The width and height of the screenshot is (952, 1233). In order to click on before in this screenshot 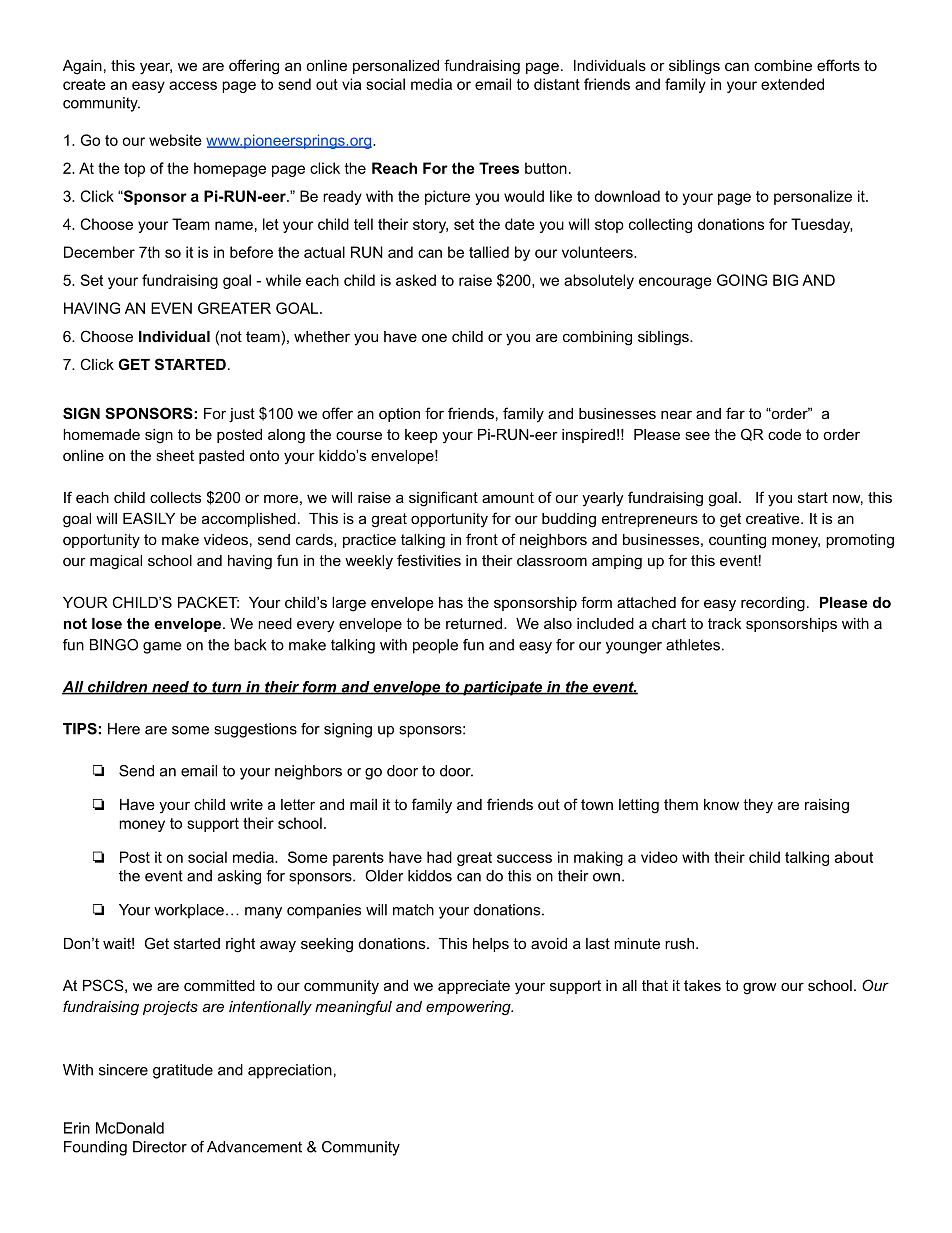, I will do `click(251, 252)`.
